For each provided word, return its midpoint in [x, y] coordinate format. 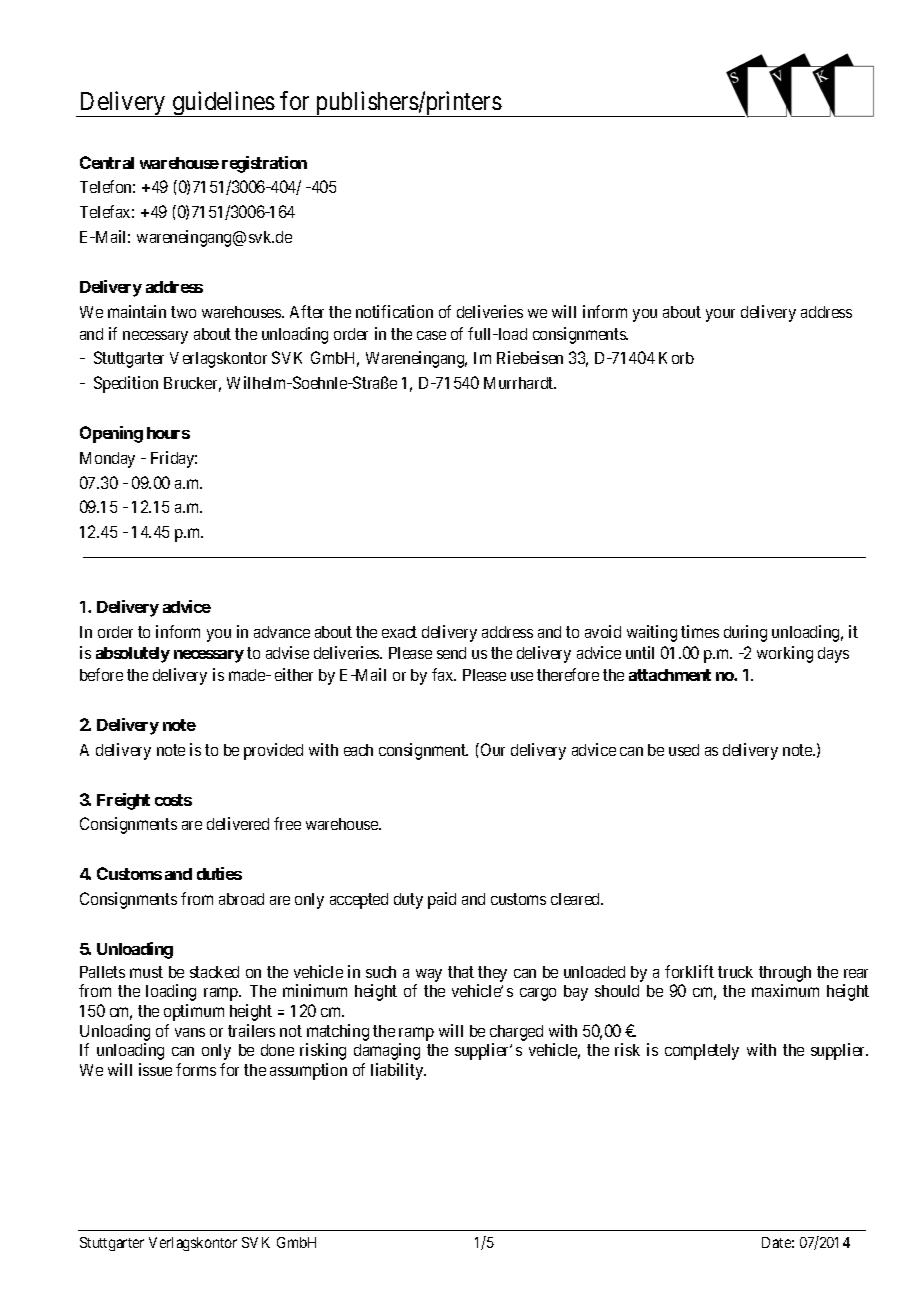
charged [516, 1033]
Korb [676, 358]
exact [399, 632]
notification [394, 311]
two [183, 312]
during [745, 633]
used [684, 750]
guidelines [223, 104]
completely [702, 1052]
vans [190, 1032]
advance [282, 632]
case [431, 335]
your [720, 315]
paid [442, 900]
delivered [238, 823]
